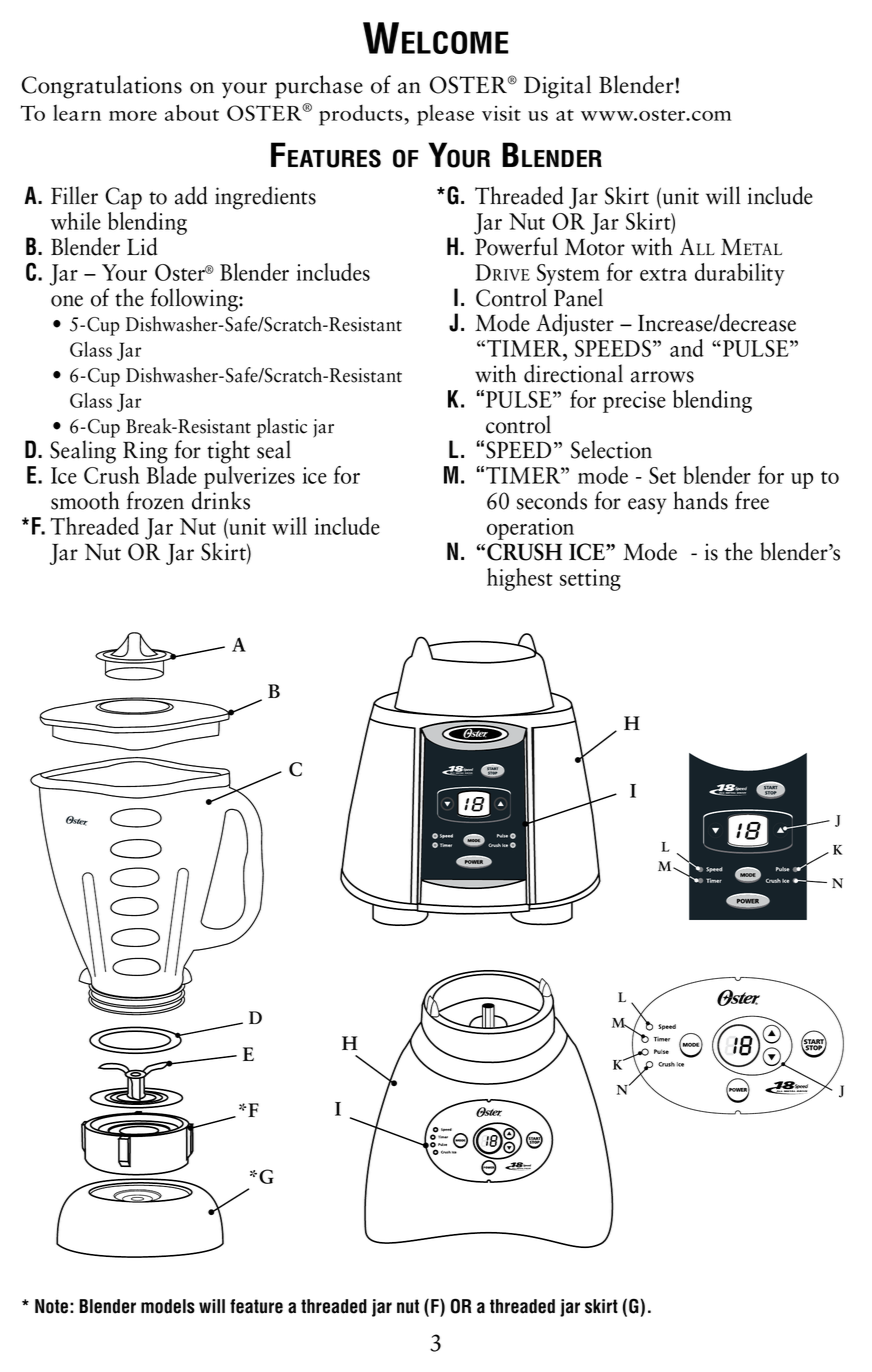 Image resolution: width=872 pixels, height=1372 pixels. I want to click on smooth, so click(85, 500).
